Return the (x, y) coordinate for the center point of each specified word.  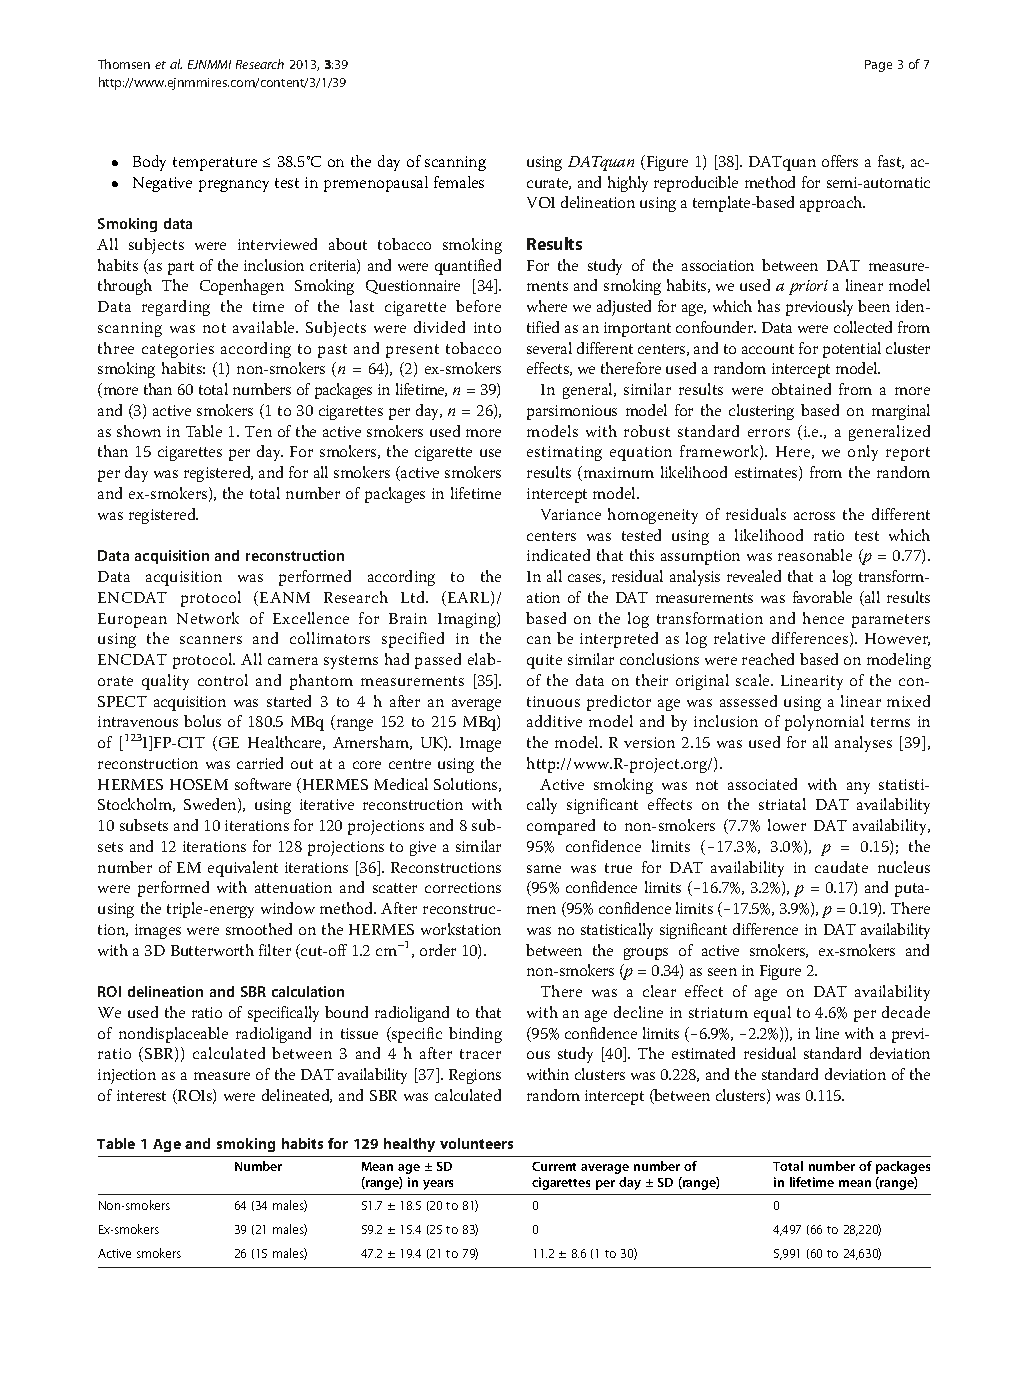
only (863, 453)
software (263, 784)
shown (139, 431)
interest (141, 1095)
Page (878, 66)
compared (561, 827)
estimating (564, 453)
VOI (541, 202)
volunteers (476, 1143)
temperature (215, 164)
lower (787, 825)
